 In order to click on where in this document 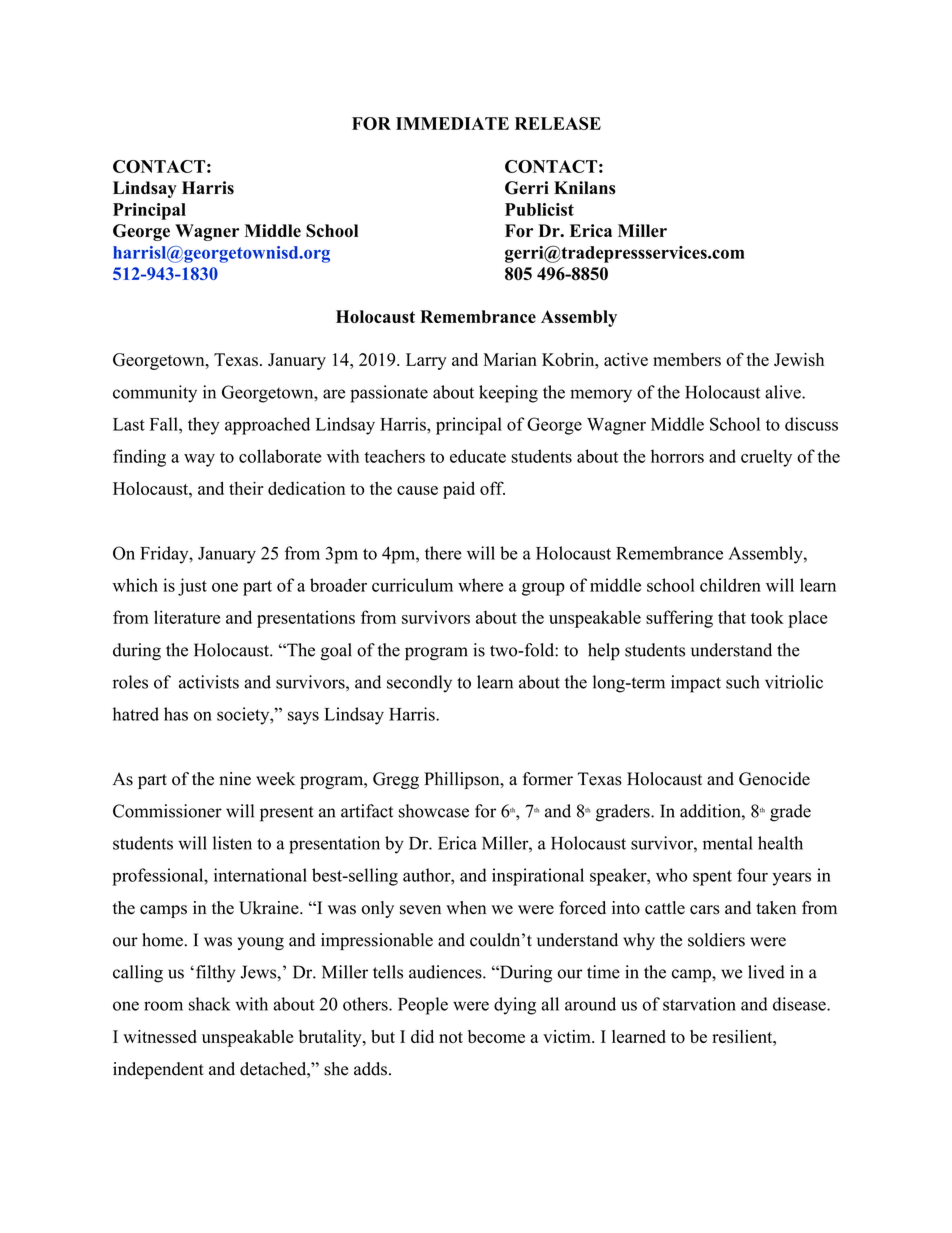, I will do `click(480, 585)`.
